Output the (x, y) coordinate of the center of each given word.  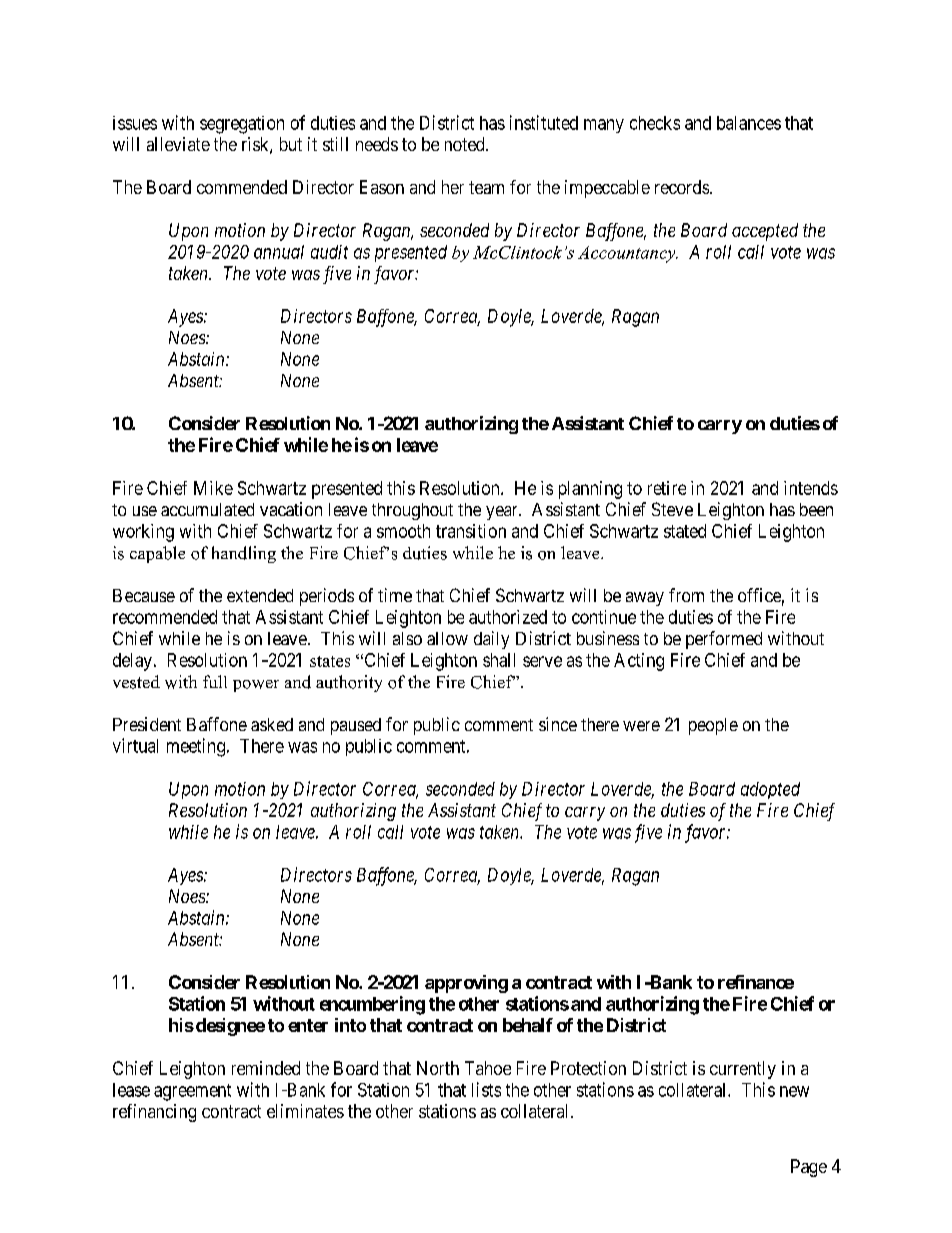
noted (466, 144)
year (503, 513)
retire (667, 488)
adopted (770, 790)
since (558, 724)
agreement (192, 1092)
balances (749, 123)
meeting (196, 747)
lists (486, 1089)
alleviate (178, 144)
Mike (213, 488)
